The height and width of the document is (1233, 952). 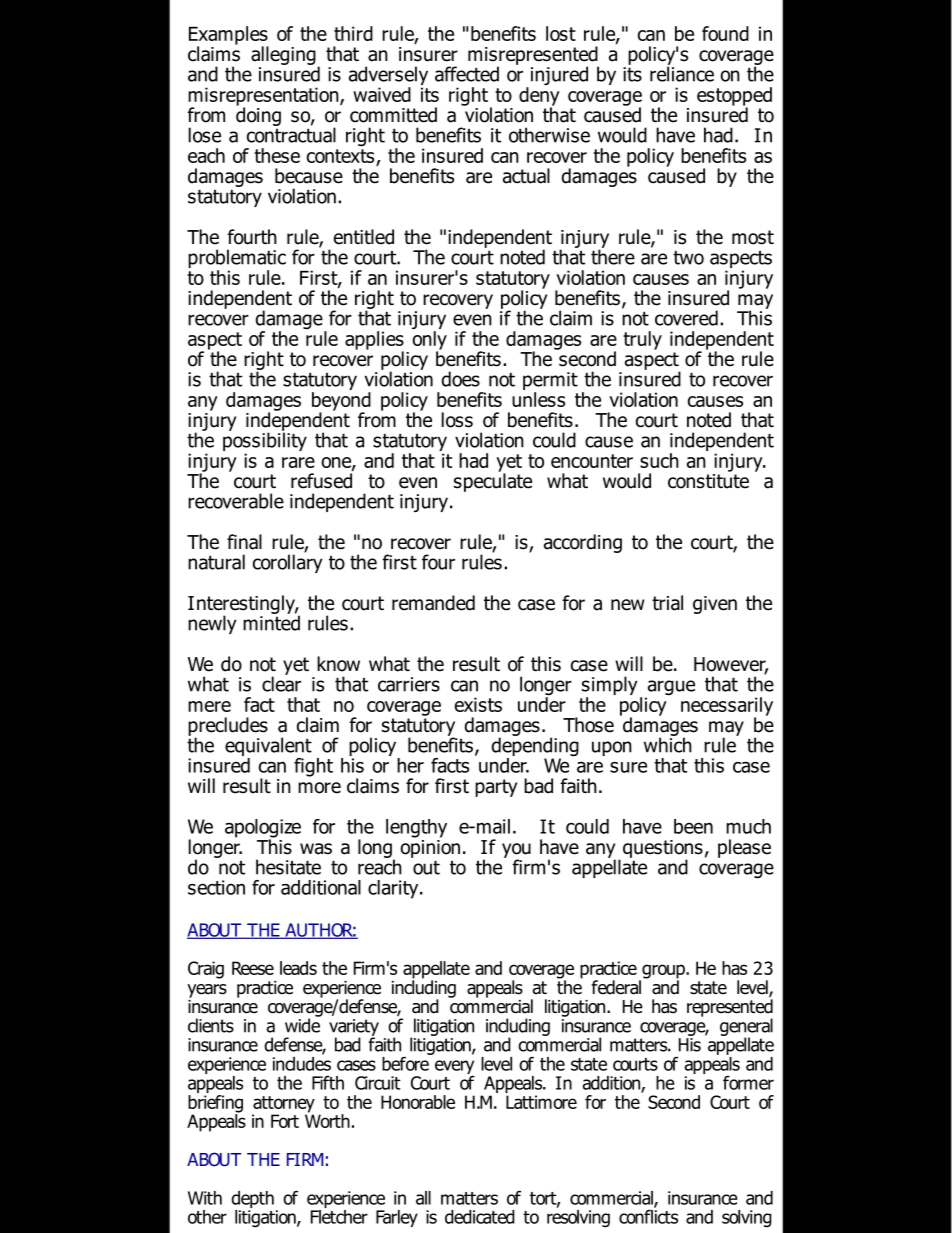 I want to click on minted, so click(x=271, y=622).
